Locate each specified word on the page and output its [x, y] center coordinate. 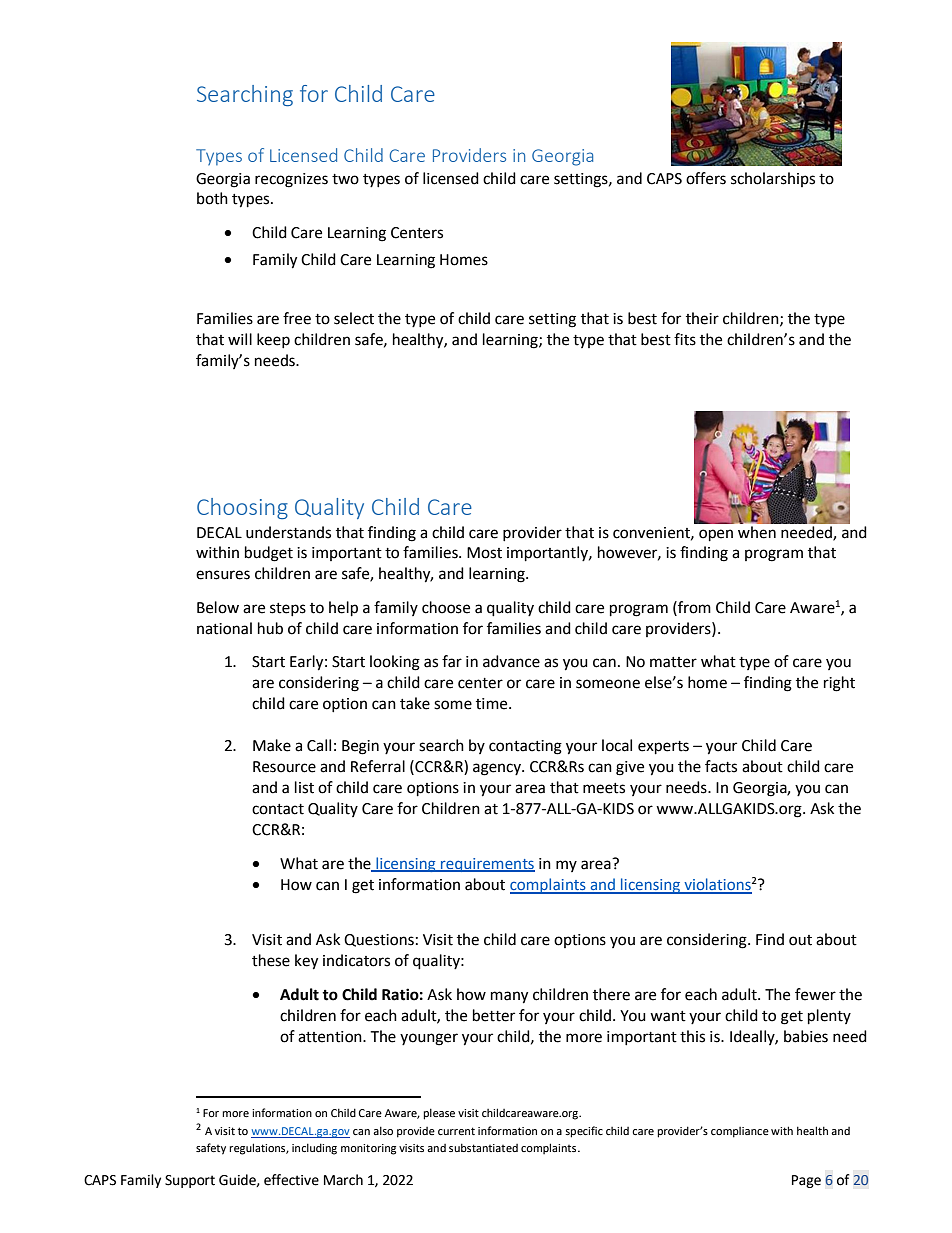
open [716, 535]
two [345, 179]
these [271, 960]
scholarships [773, 179]
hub [270, 628]
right [839, 684]
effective [291, 1180]
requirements [487, 865]
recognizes [291, 180]
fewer [815, 994]
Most [484, 553]
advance [511, 661]
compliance [740, 1132]
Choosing [242, 508]
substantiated [483, 1147]
